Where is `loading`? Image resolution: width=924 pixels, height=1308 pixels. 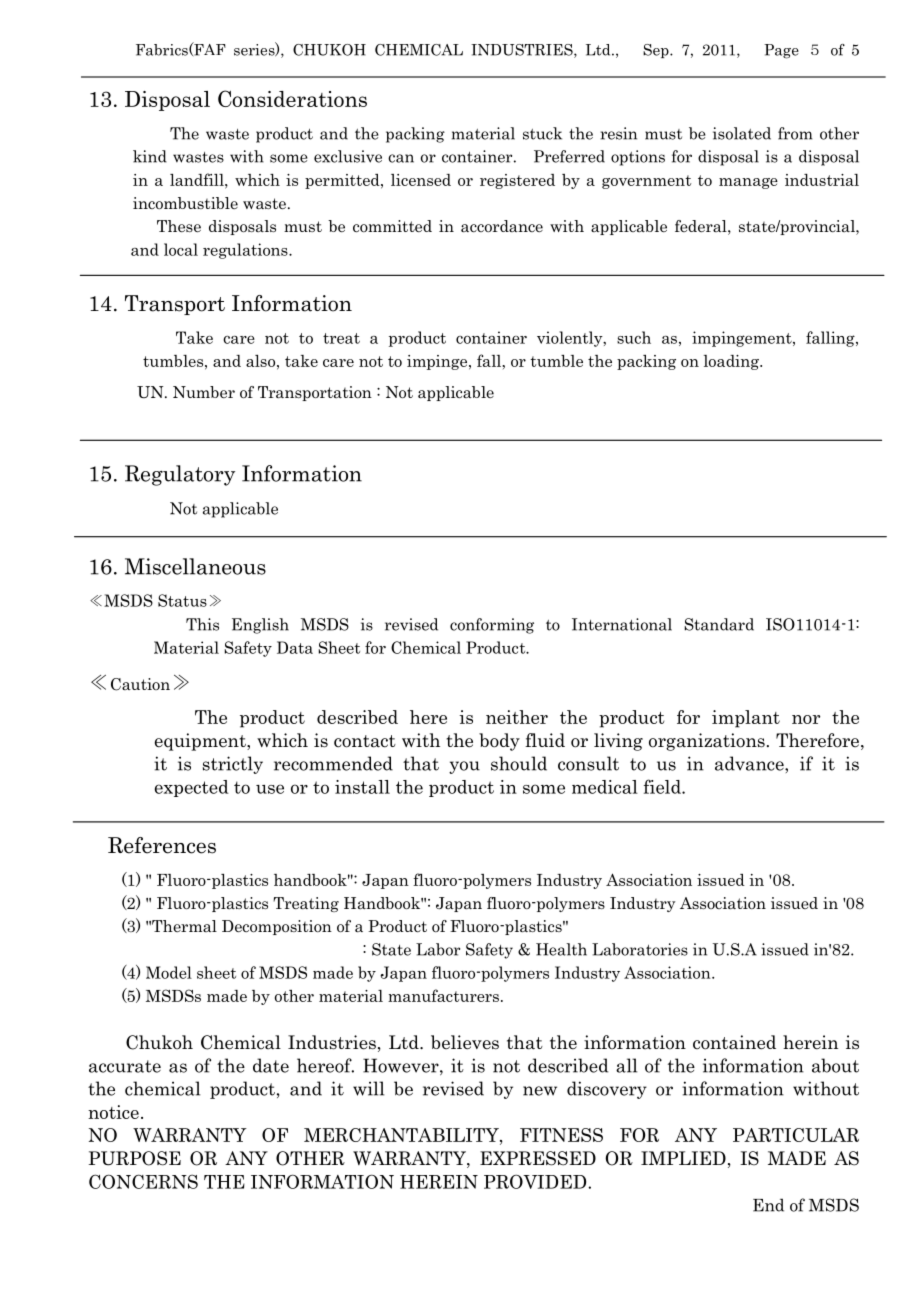 loading is located at coordinates (732, 362).
